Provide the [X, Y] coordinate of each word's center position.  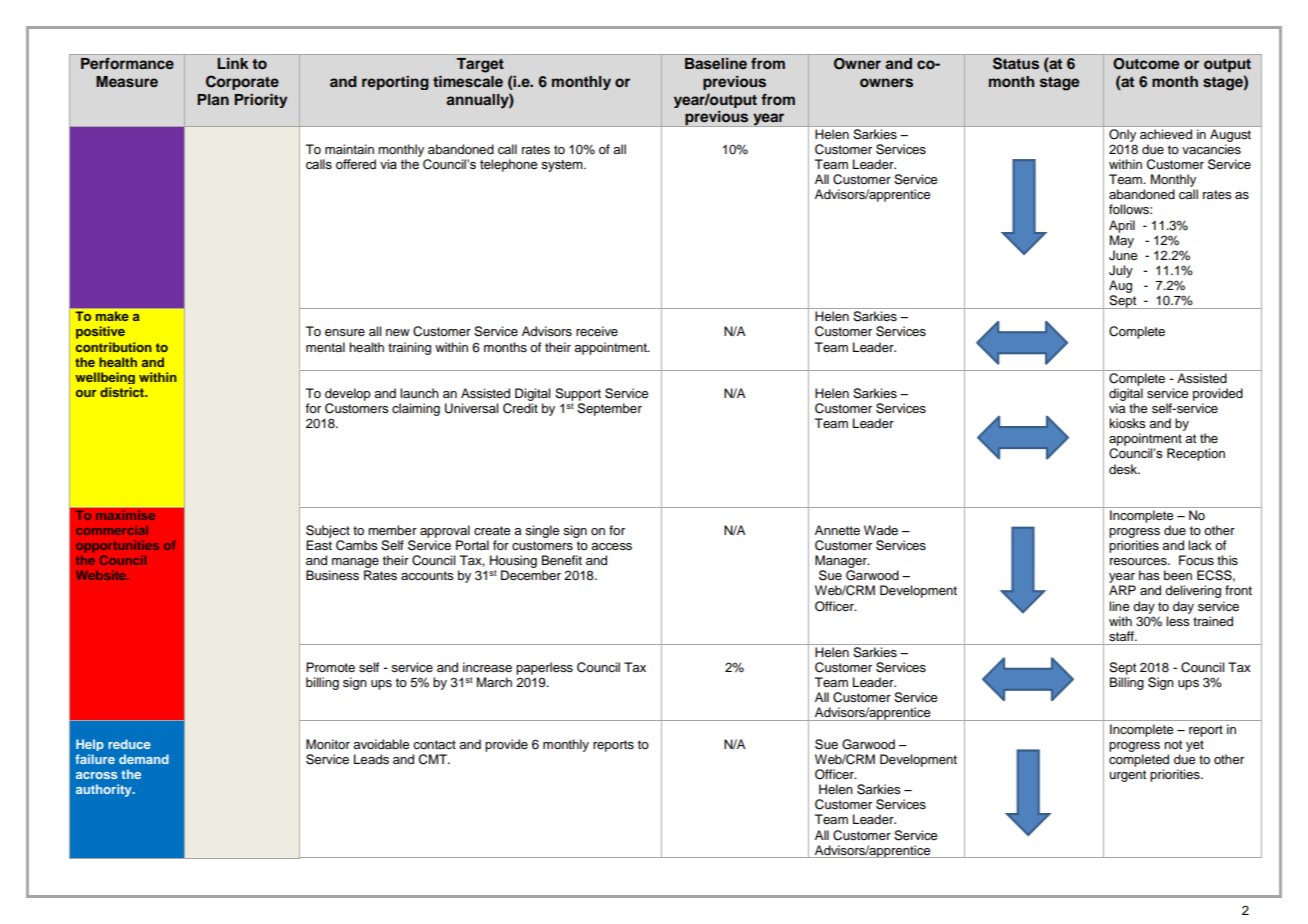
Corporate [242, 82]
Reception [1196, 454]
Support [578, 394]
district [123, 392]
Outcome [1146, 64]
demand [144, 759]
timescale [468, 81]
